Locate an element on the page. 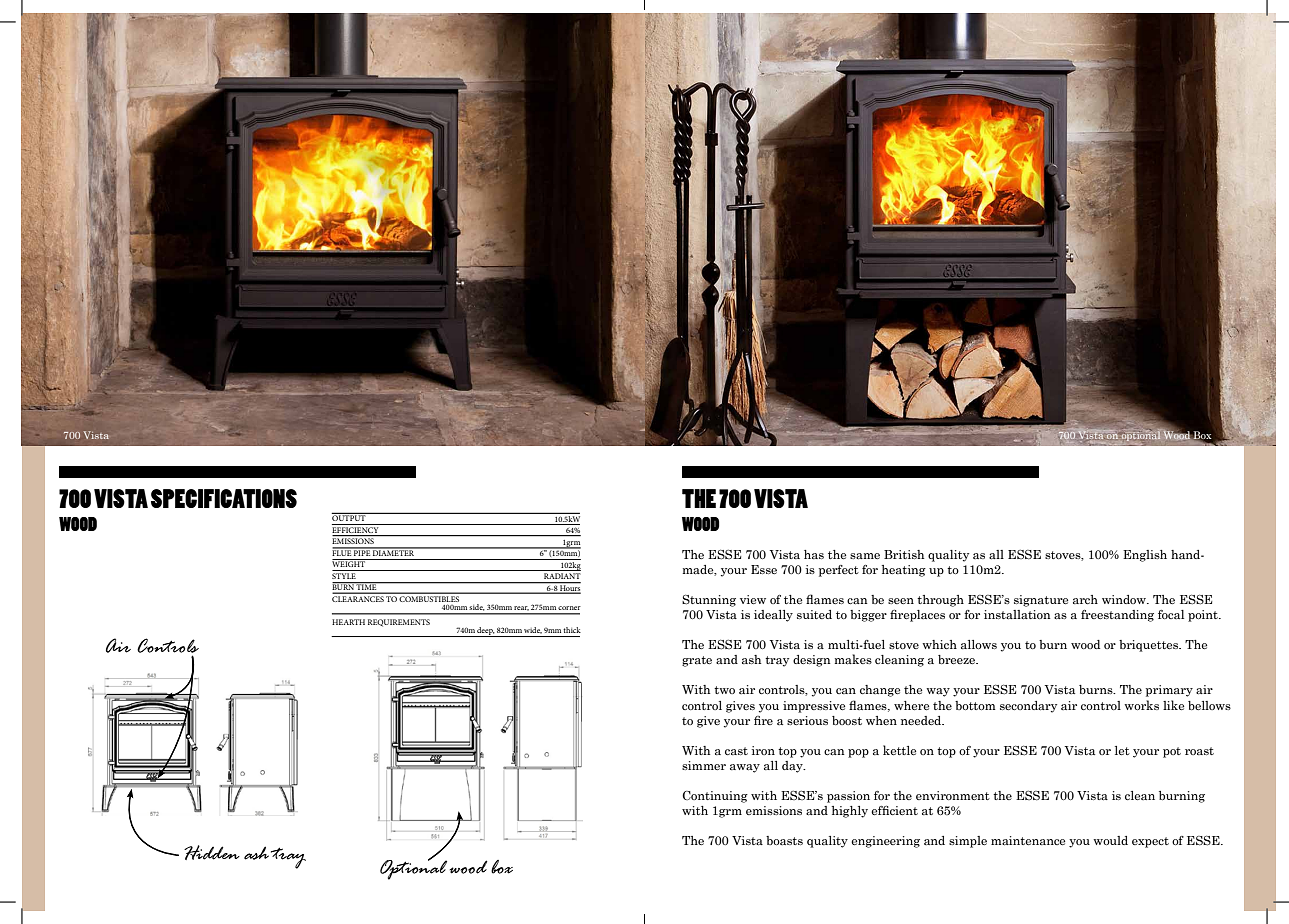 Image resolution: width=1289 pixels, height=924 pixels. briquettes is located at coordinates (1150, 646).
